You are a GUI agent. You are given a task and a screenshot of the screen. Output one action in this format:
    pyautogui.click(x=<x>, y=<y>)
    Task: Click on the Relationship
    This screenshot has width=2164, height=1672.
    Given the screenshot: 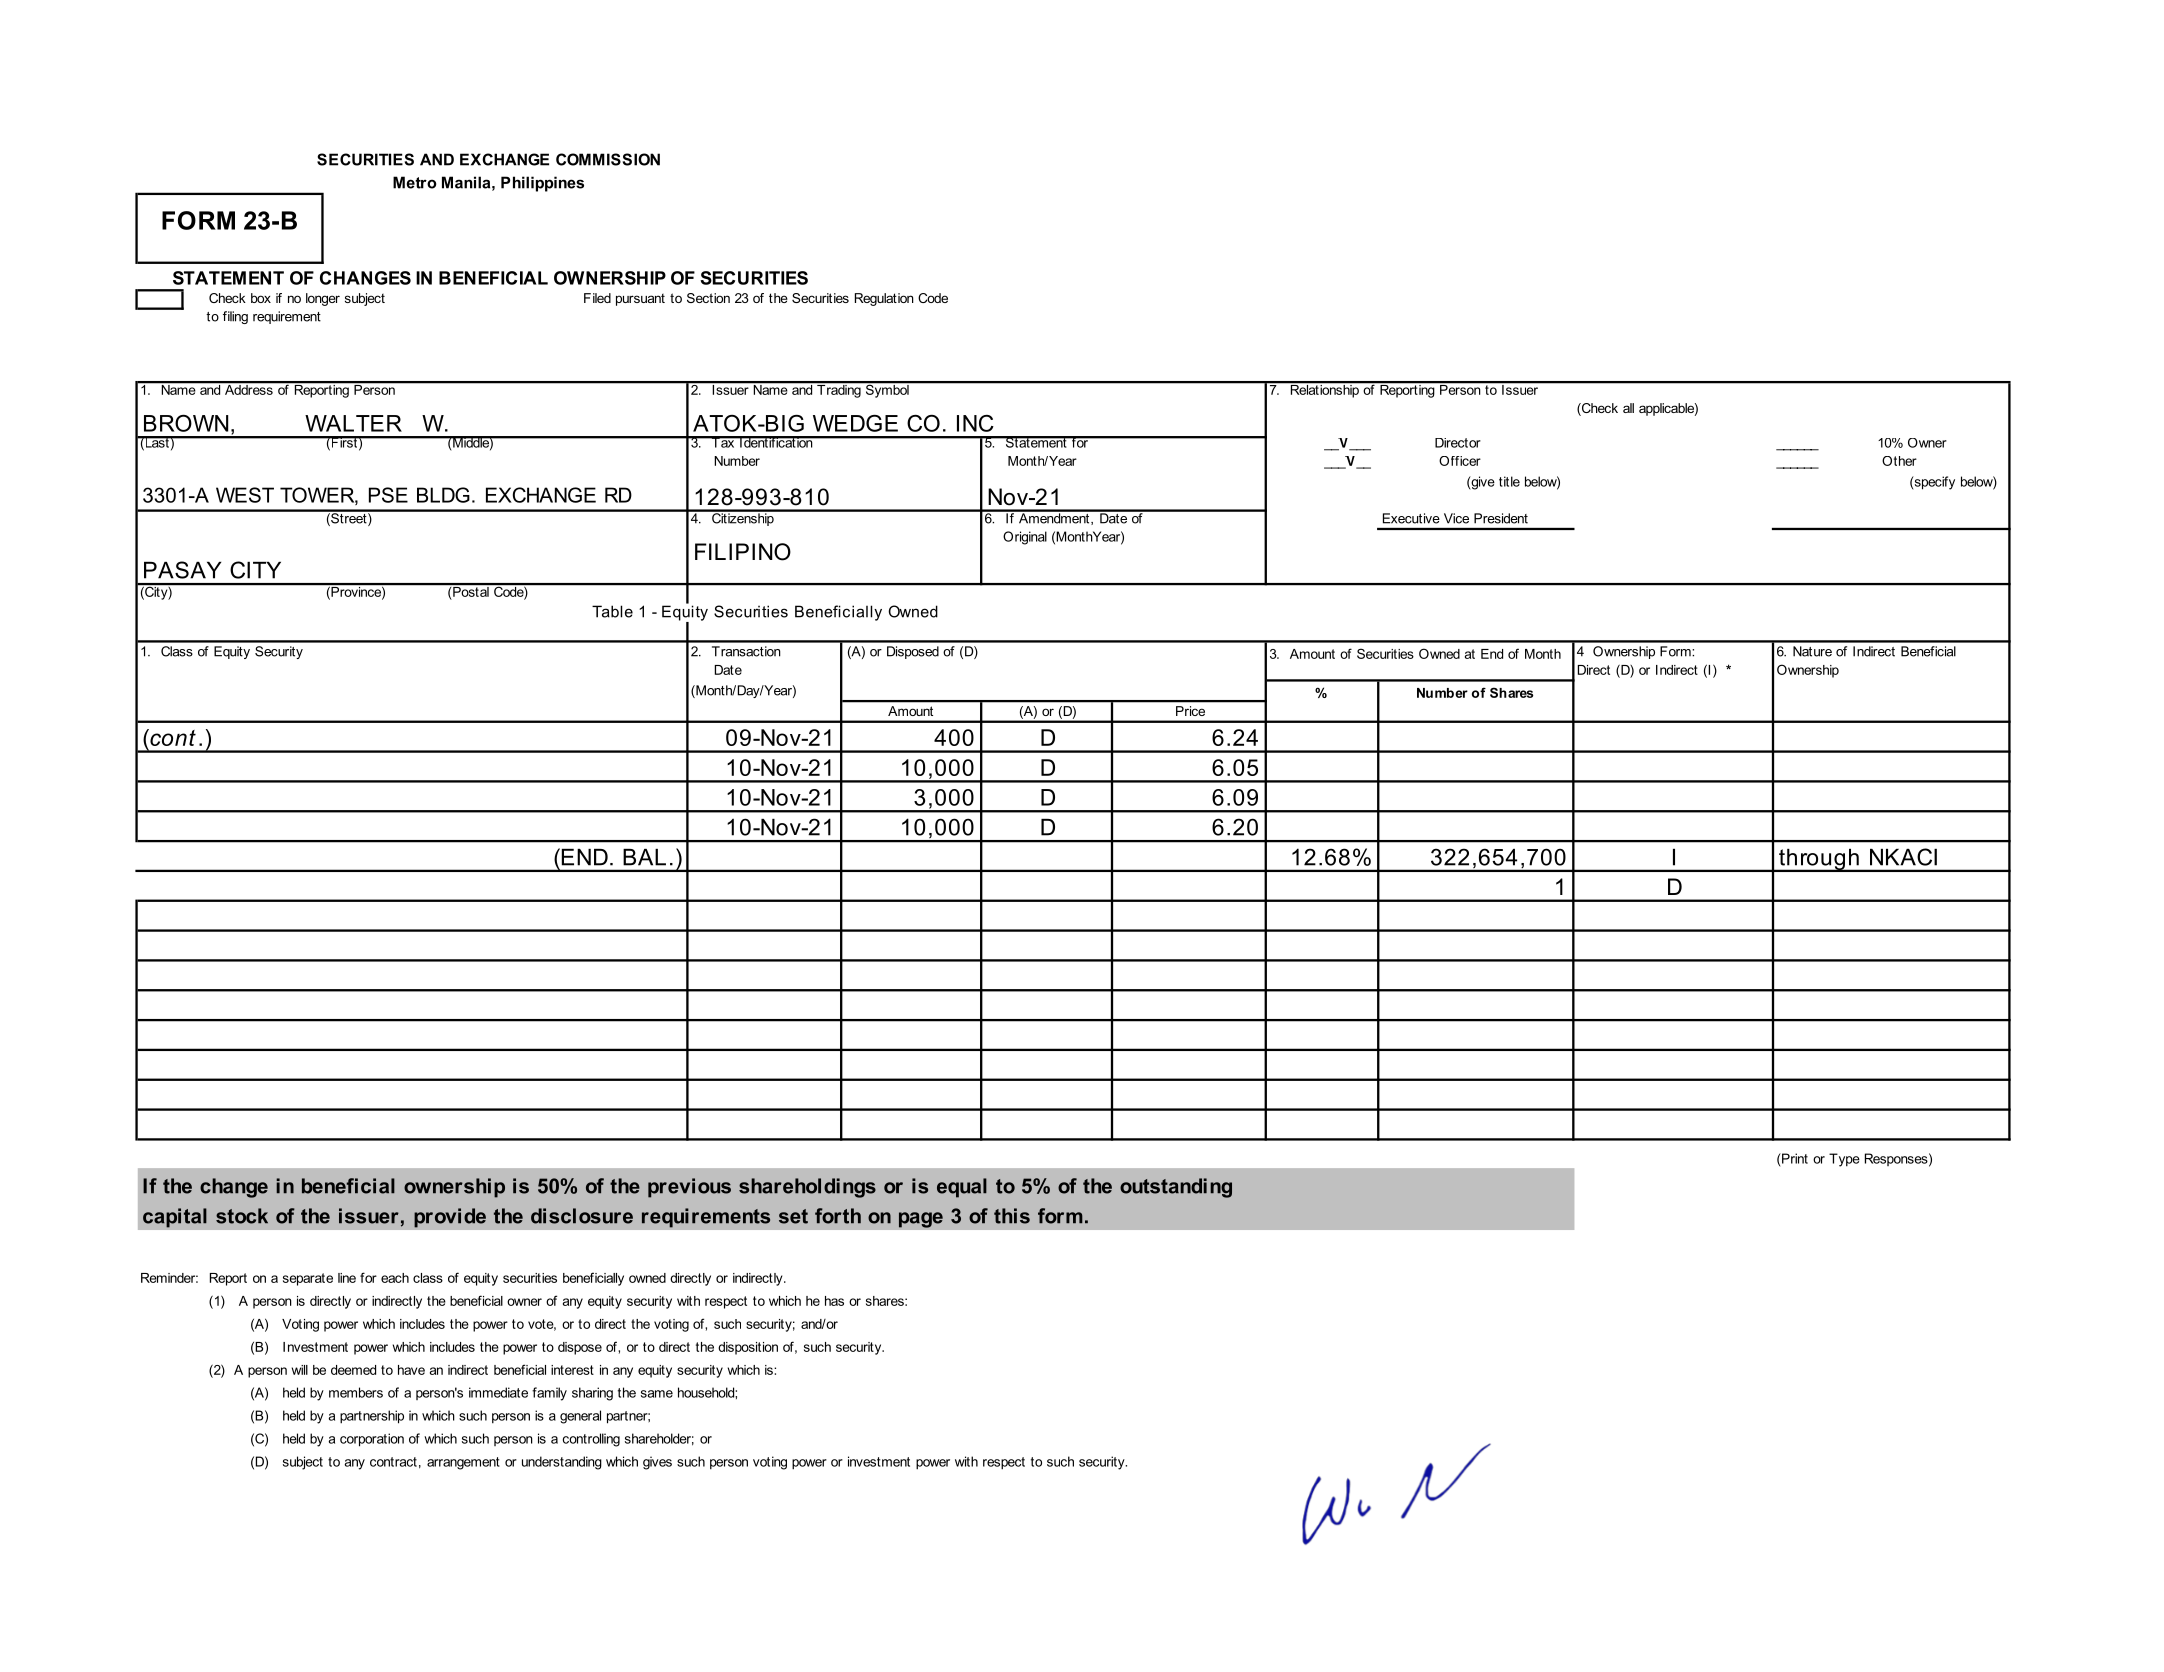 What is the action you would take?
    pyautogui.click(x=1324, y=390)
